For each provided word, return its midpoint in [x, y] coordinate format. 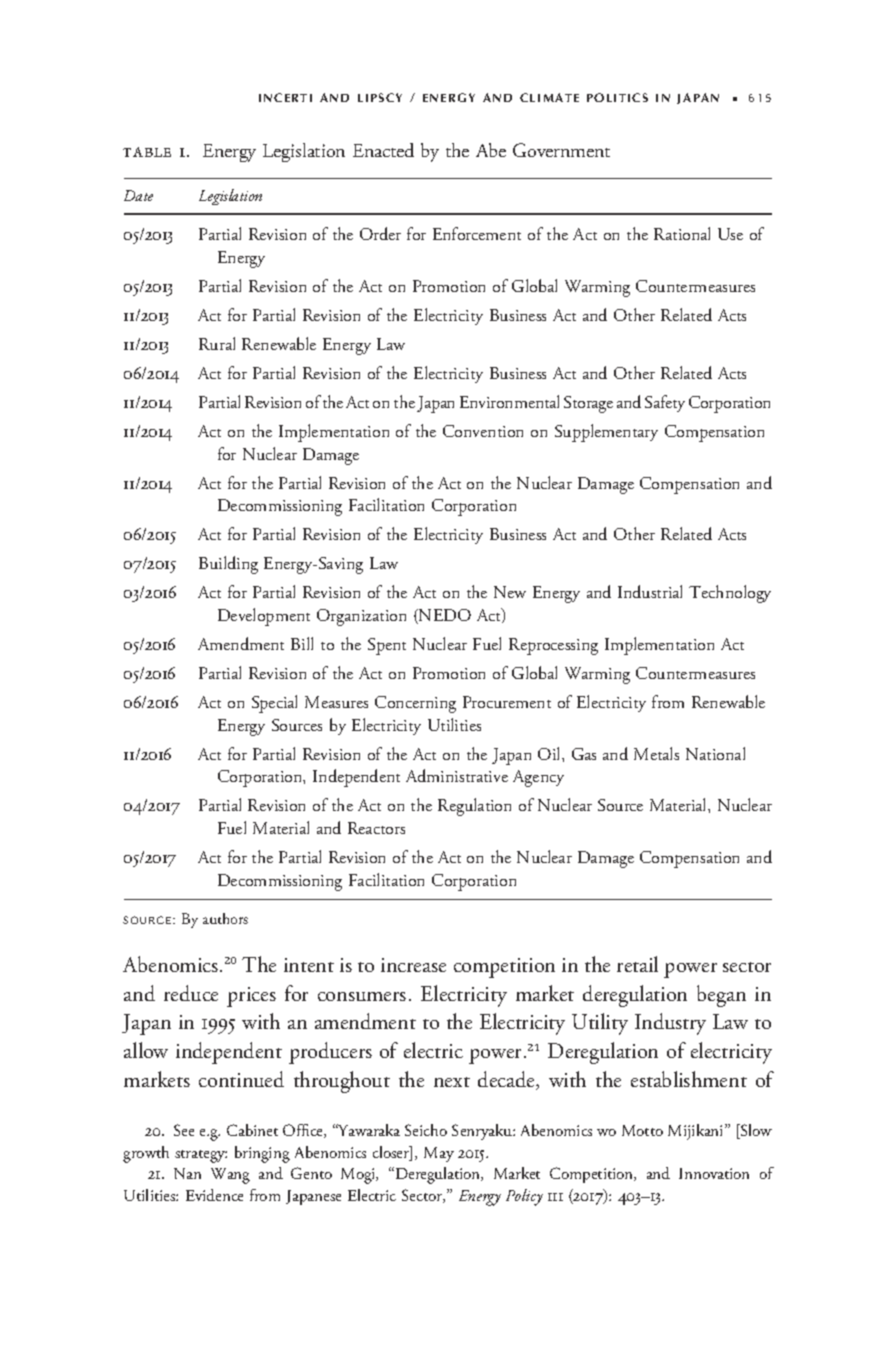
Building [228, 565]
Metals [656, 753]
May [439, 1154]
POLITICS [617, 97]
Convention [483, 431]
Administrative [457, 775]
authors [225, 918]
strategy [201, 1156]
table [147, 152]
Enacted [383, 150]
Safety [665, 403]
